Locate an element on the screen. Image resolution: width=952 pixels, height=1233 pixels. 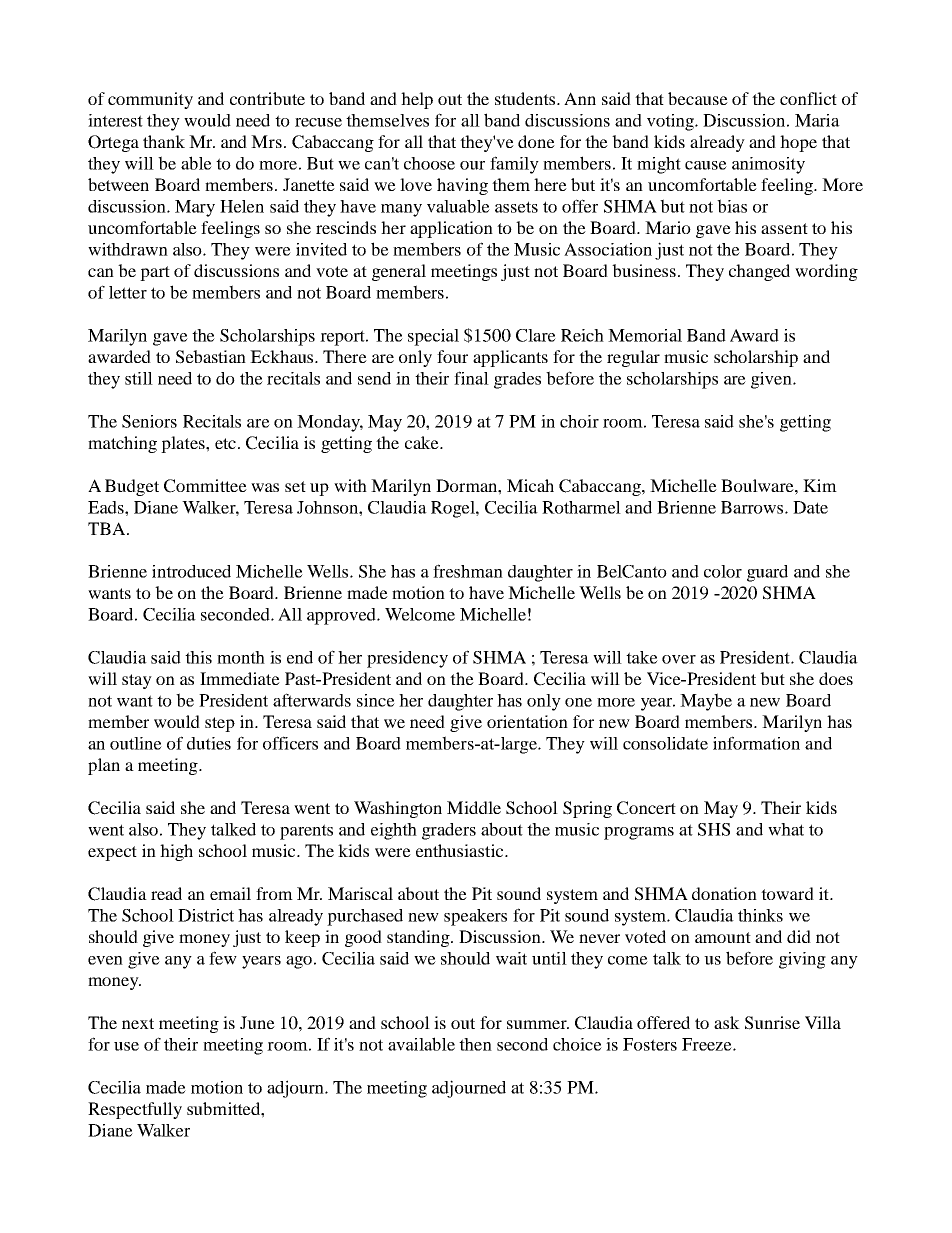
hope is located at coordinates (798, 143).
